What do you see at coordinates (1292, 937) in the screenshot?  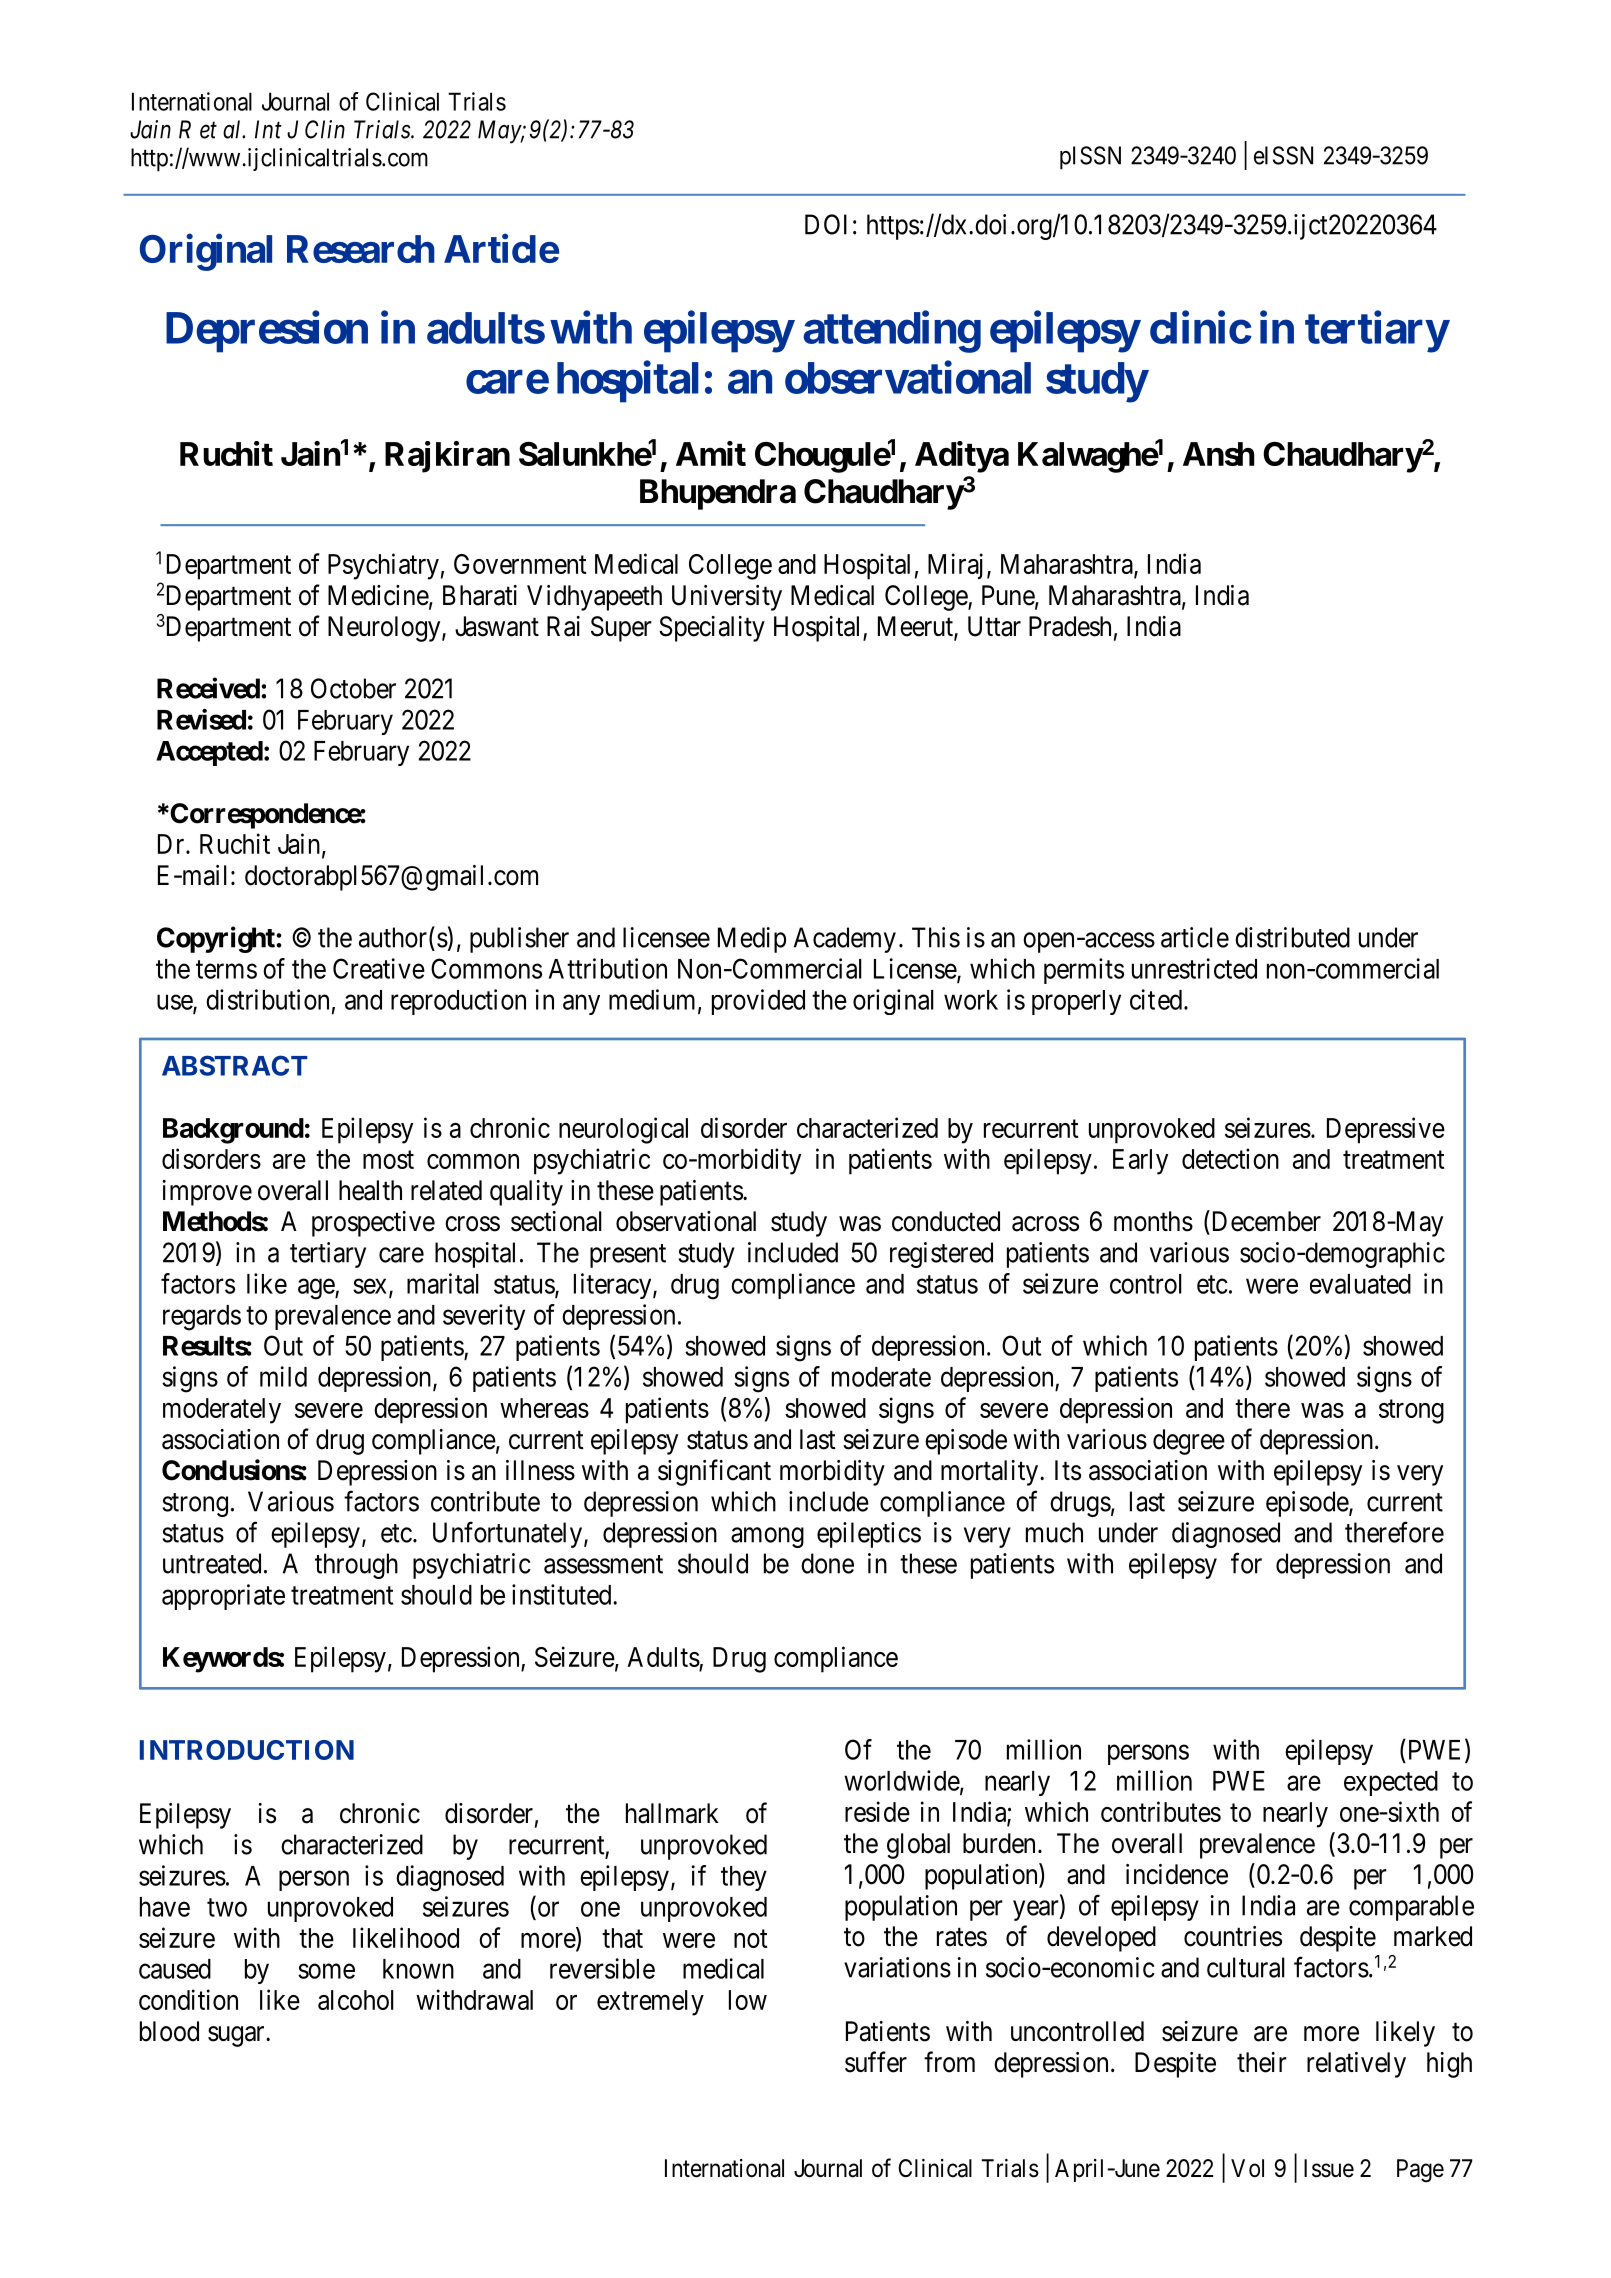 I see `distributed` at bounding box center [1292, 937].
